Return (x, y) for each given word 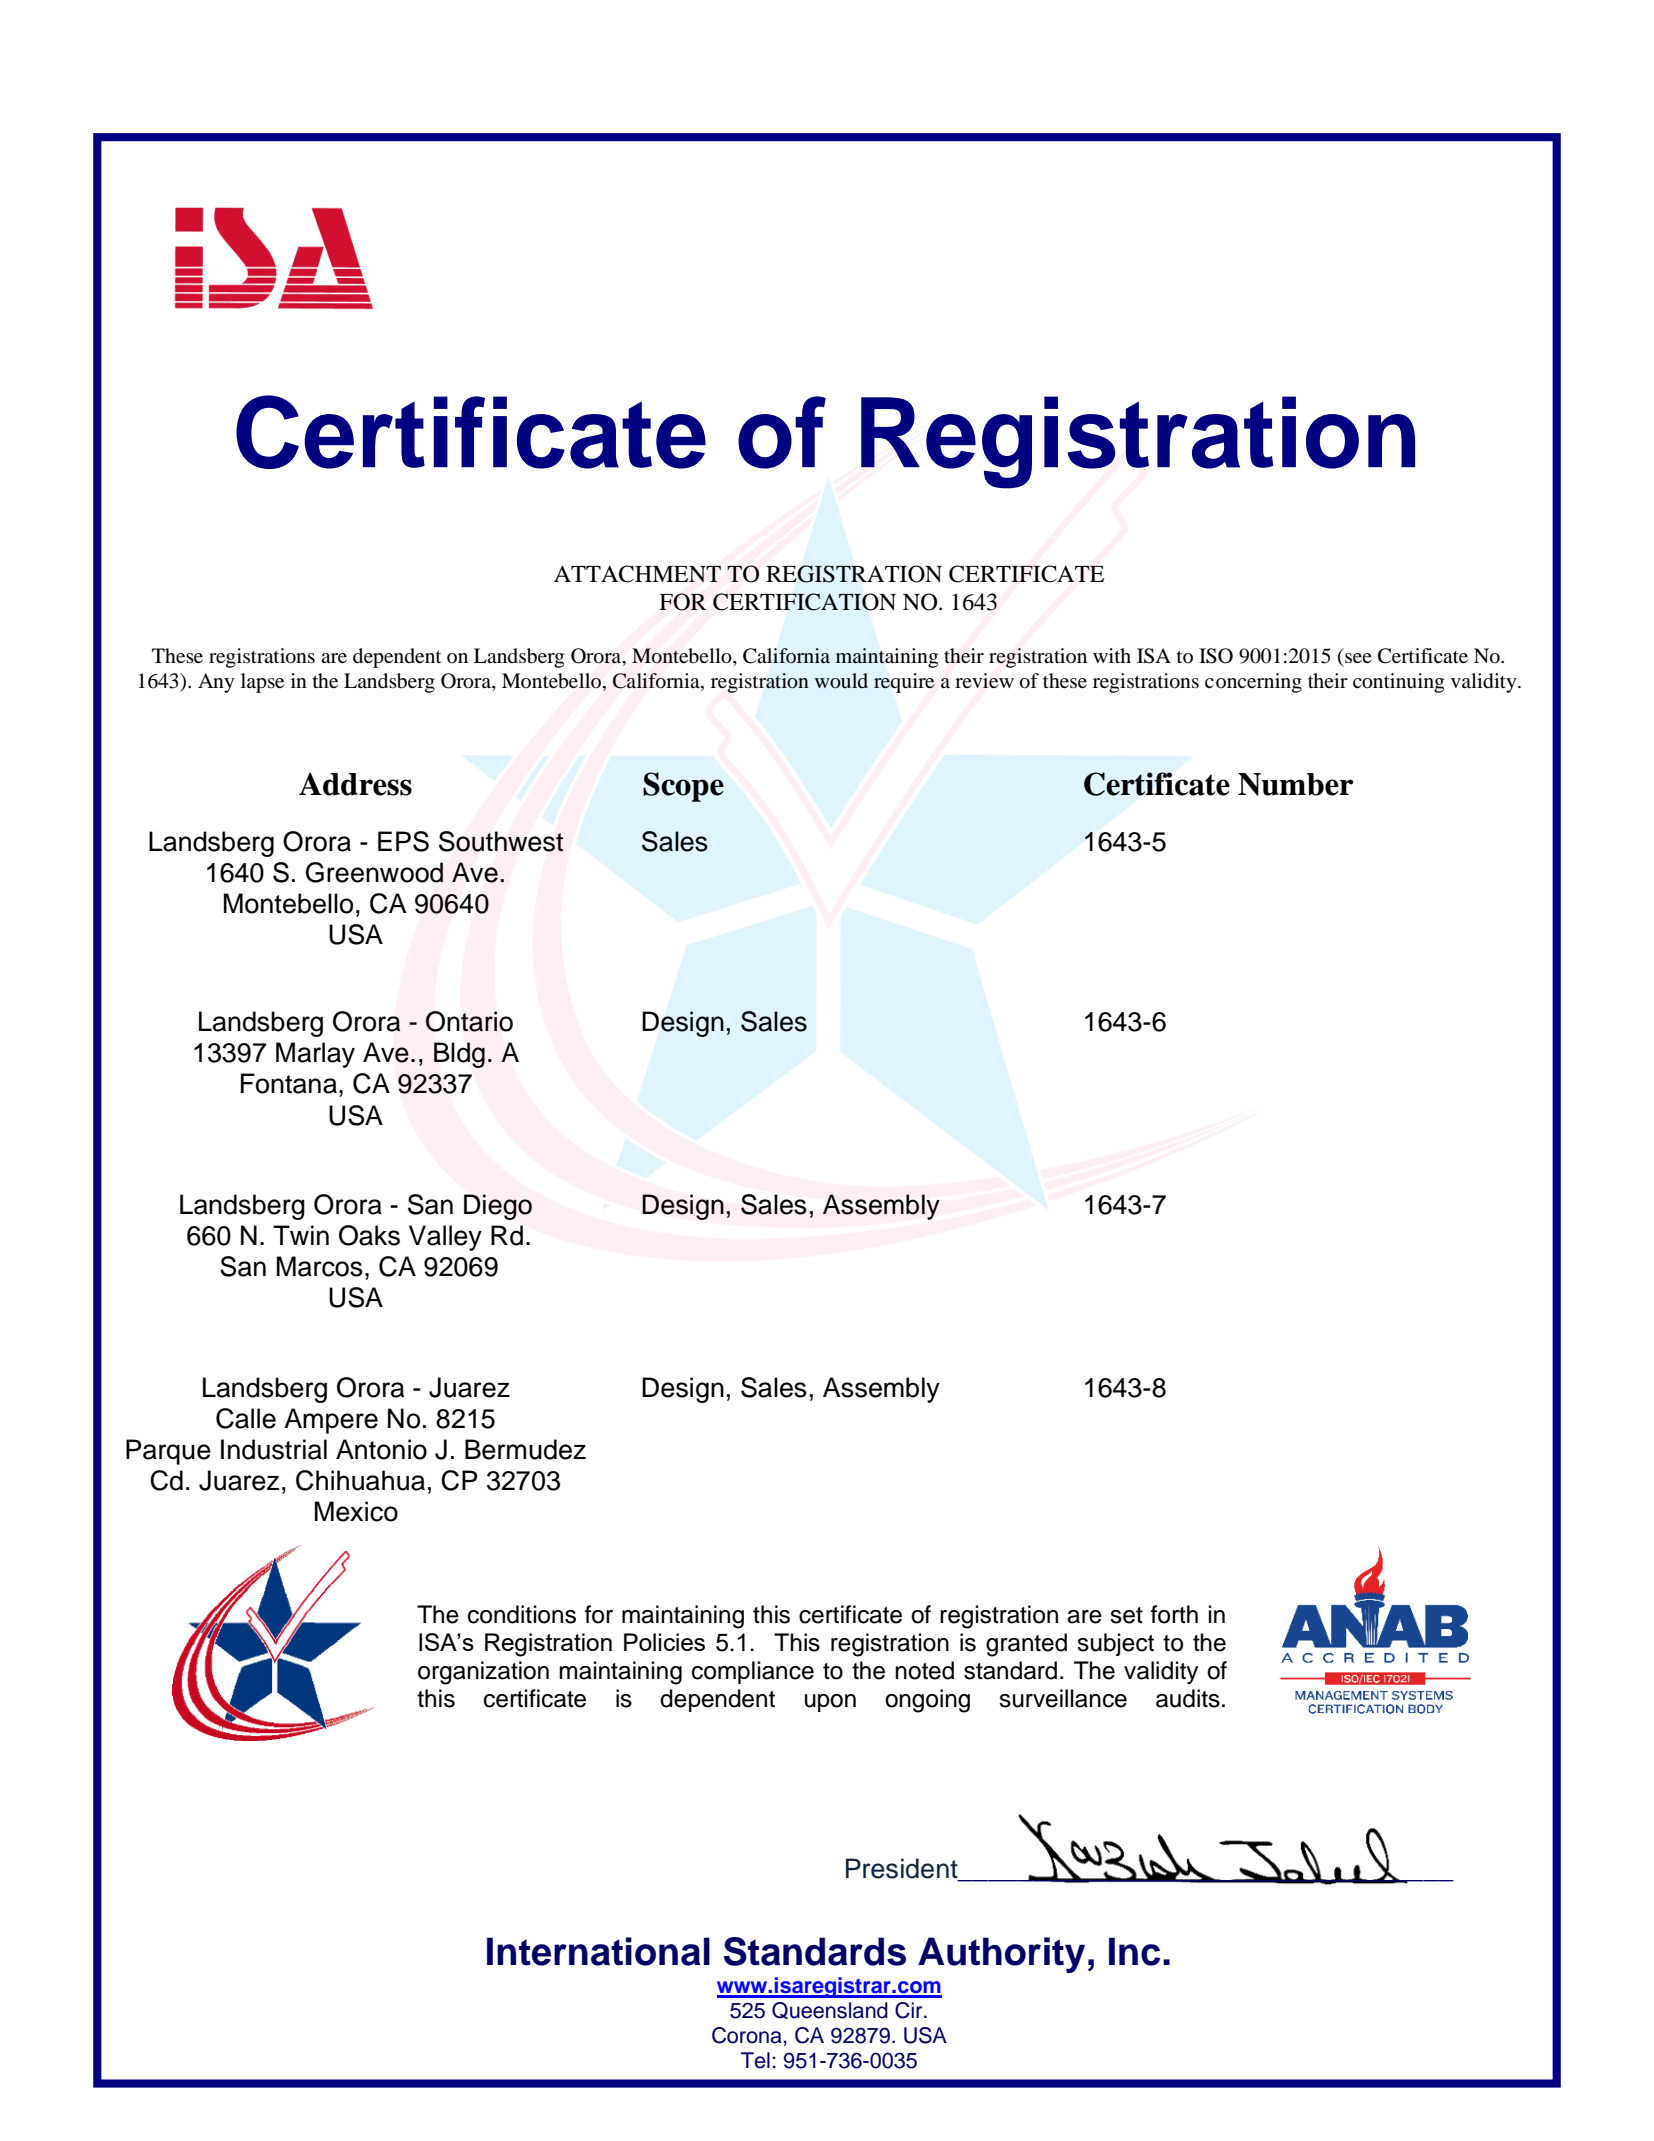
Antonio (381, 1449)
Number (1295, 784)
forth (1174, 1614)
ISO (1216, 656)
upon (830, 1703)
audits (1188, 1698)
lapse (262, 683)
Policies (664, 1642)
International (598, 1951)
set (1126, 1615)
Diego (498, 1207)
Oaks (369, 1235)
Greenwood (374, 872)
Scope (683, 787)
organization (483, 1673)
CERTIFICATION (804, 602)
